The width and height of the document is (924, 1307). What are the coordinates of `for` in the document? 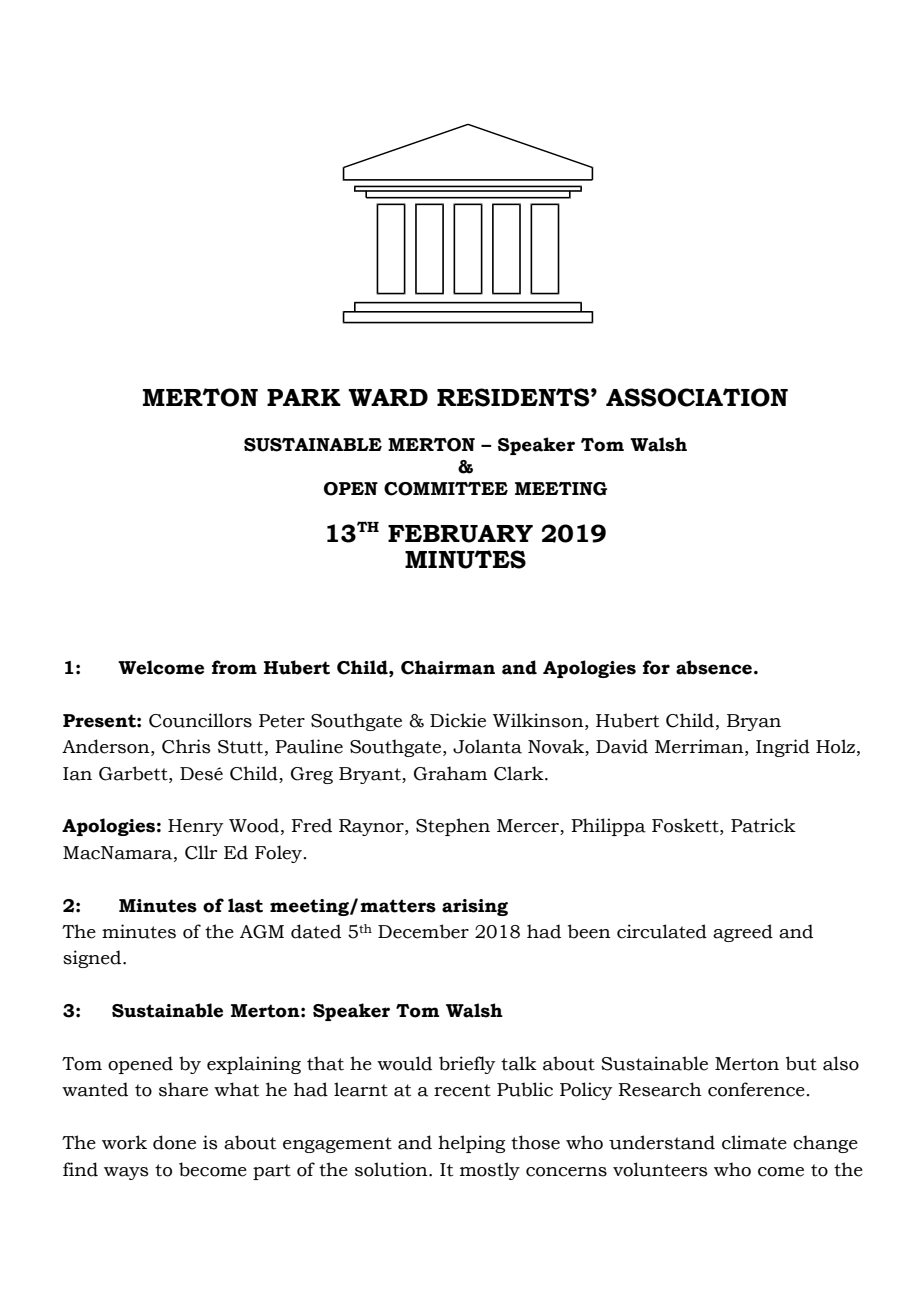 It's located at (656, 667).
